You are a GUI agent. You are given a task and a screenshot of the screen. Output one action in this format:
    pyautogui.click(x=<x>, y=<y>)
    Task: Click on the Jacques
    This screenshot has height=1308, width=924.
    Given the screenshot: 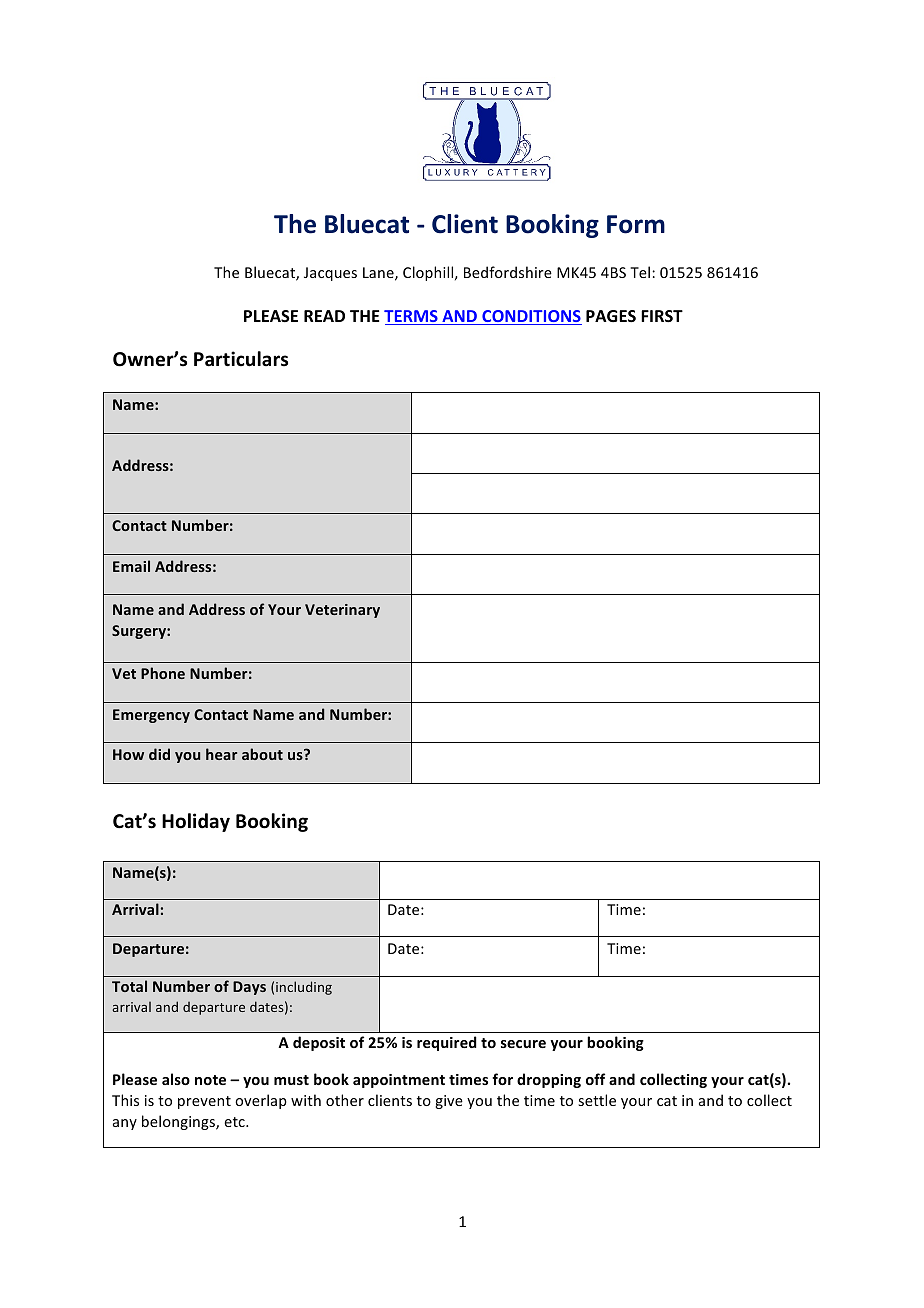 What is the action you would take?
    pyautogui.click(x=330, y=274)
